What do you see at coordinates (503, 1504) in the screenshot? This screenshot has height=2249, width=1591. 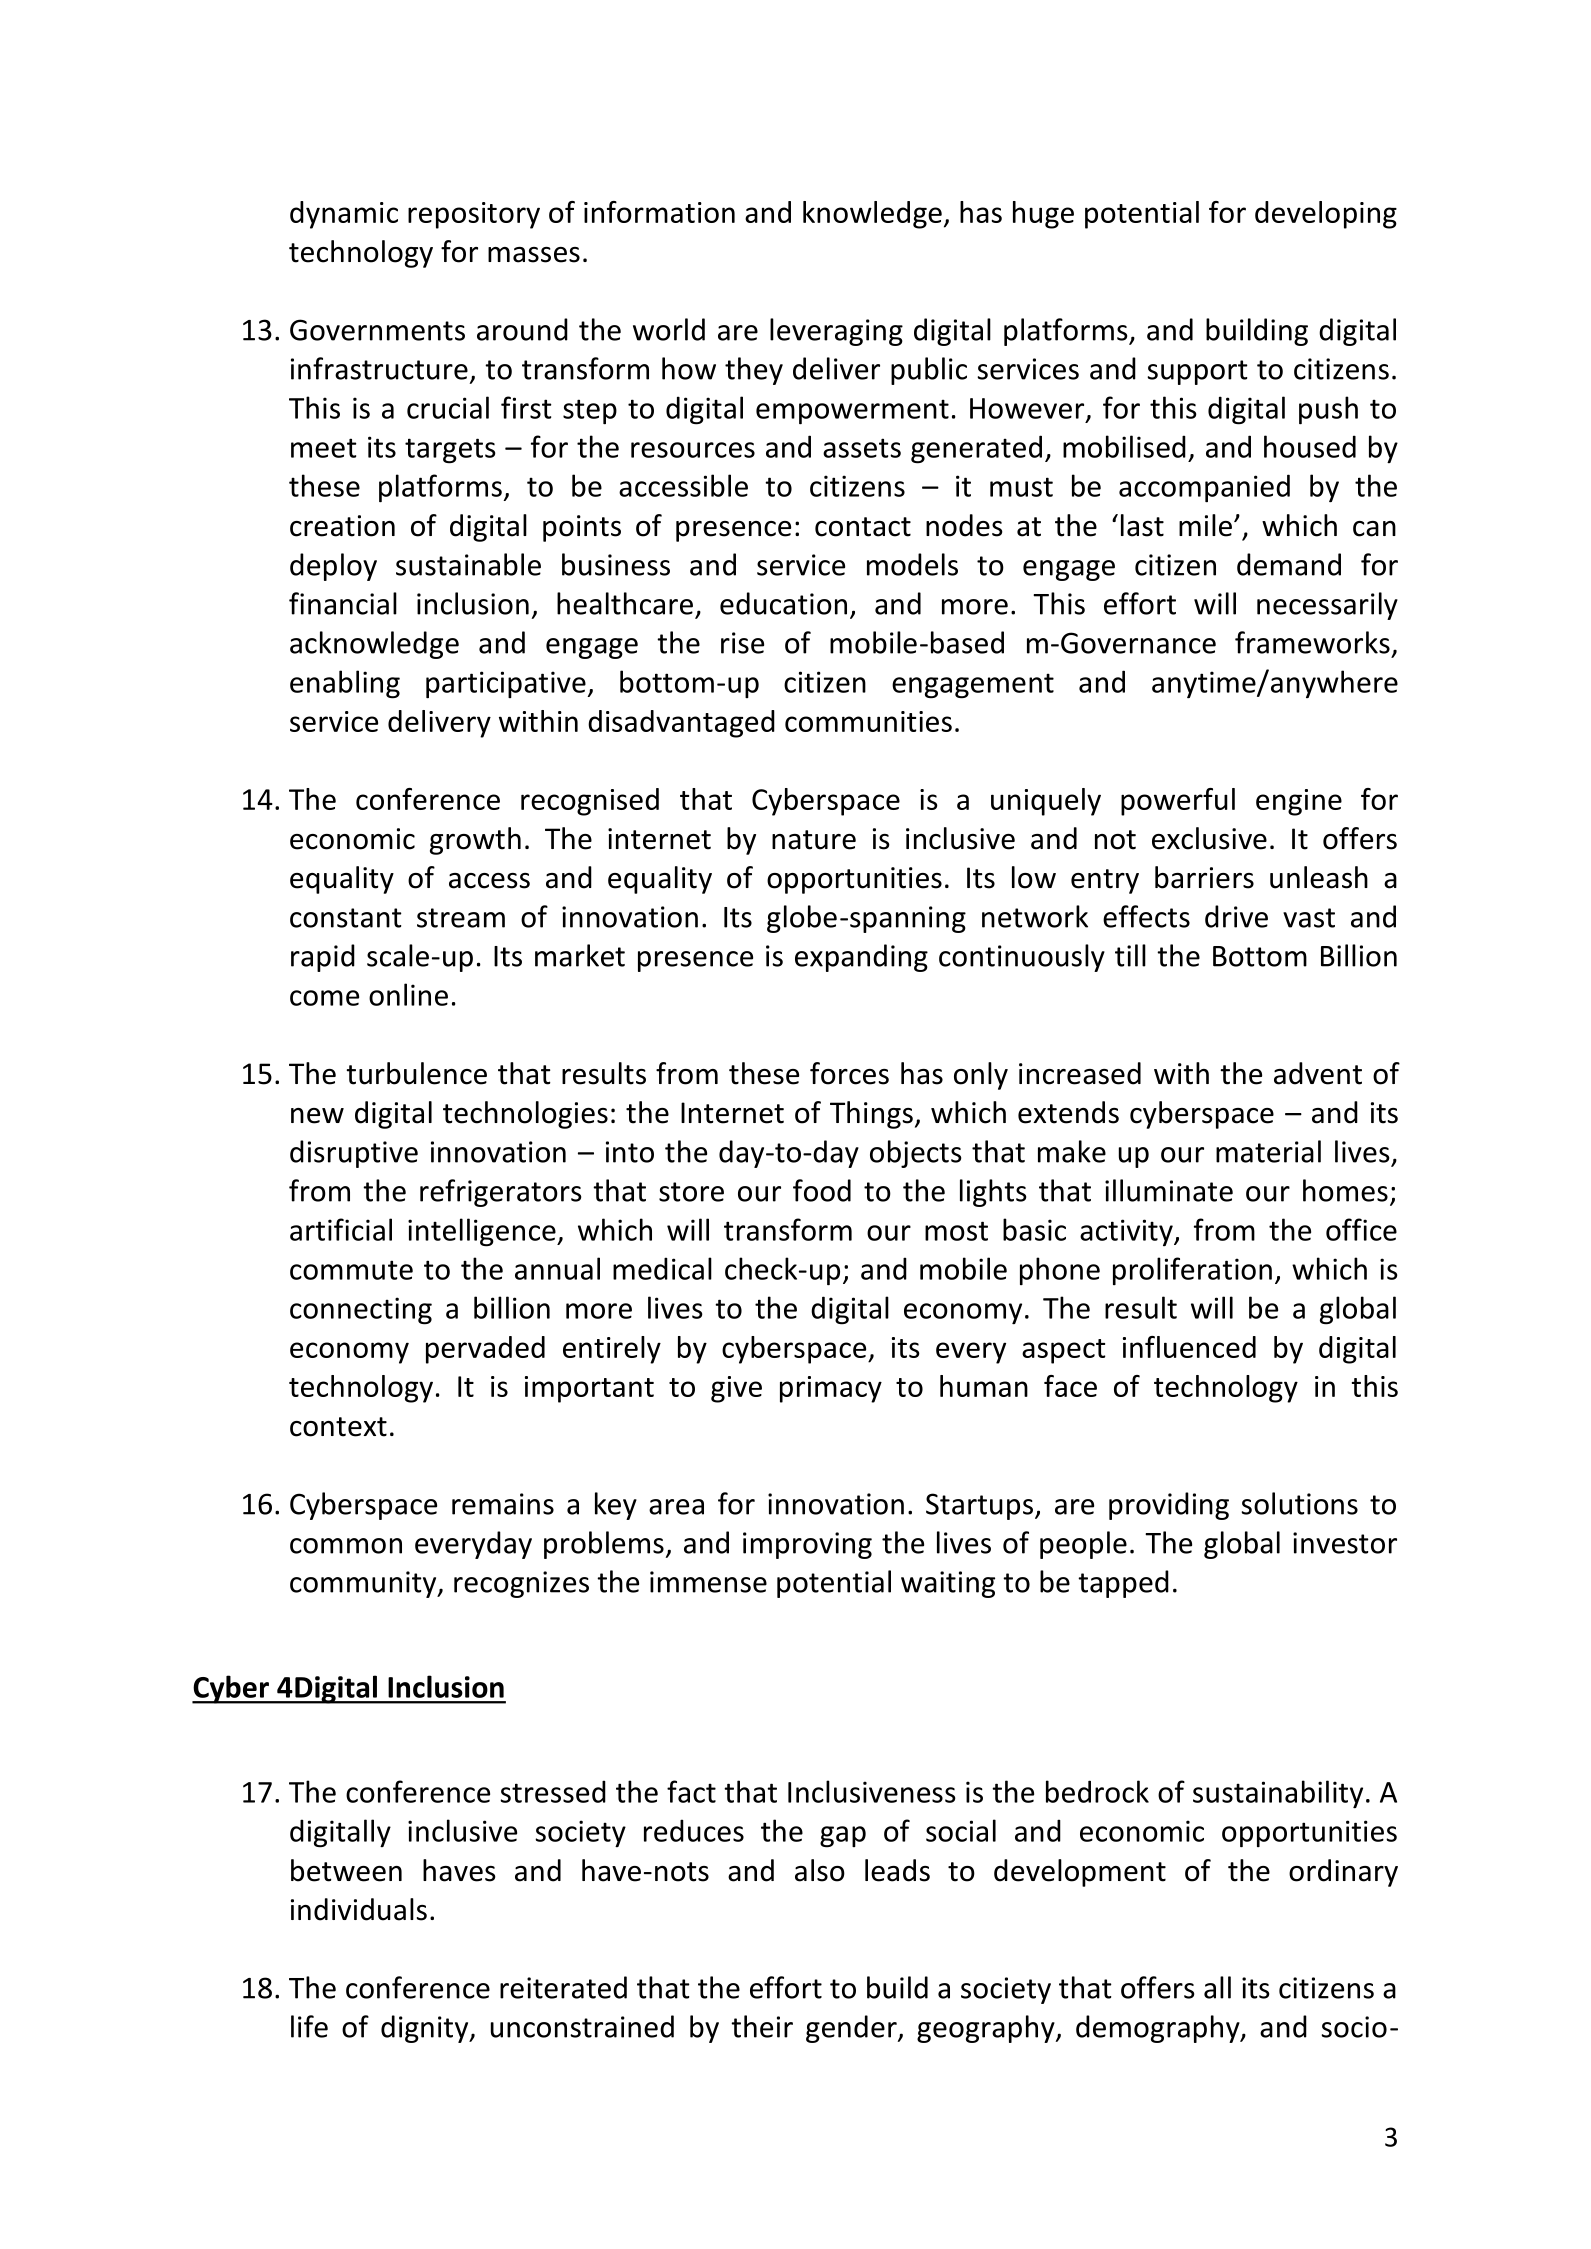 I see `remains` at bounding box center [503, 1504].
